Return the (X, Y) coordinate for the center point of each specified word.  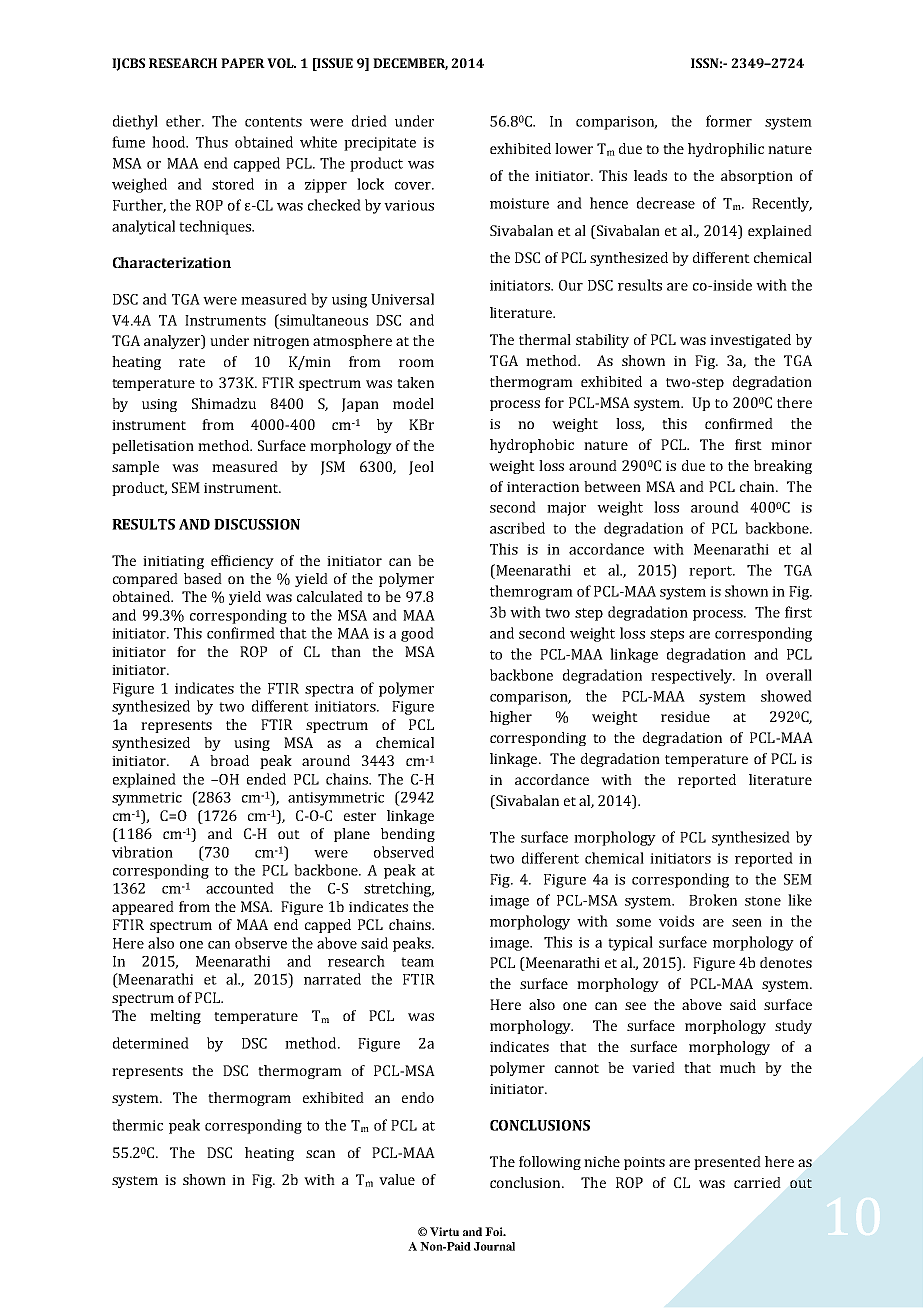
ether (184, 121)
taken (415, 382)
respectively (692, 676)
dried (369, 121)
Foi (495, 1231)
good (417, 634)
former (729, 121)
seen (747, 923)
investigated (750, 341)
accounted (240, 888)
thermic (137, 1125)
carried (757, 1182)
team (417, 962)
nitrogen (281, 342)
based (203, 578)
